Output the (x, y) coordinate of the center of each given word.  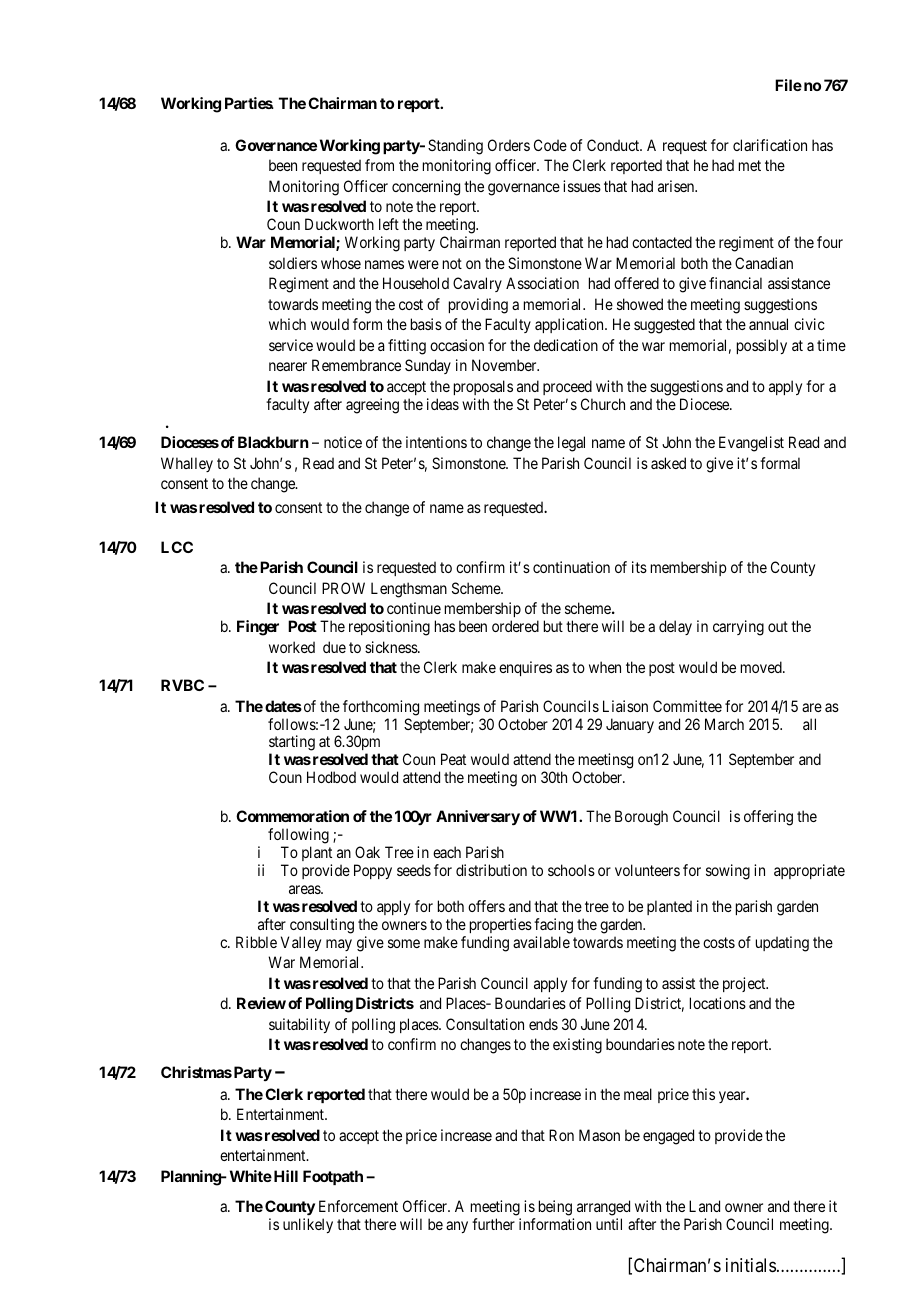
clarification (770, 145)
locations (718, 1003)
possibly (762, 346)
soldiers (293, 263)
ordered (515, 626)
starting (292, 744)
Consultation (485, 1024)
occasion (457, 345)
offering (768, 818)
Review (261, 1003)
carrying (738, 628)
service (291, 345)
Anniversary (478, 818)
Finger (258, 628)
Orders (509, 145)
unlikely (308, 1225)
